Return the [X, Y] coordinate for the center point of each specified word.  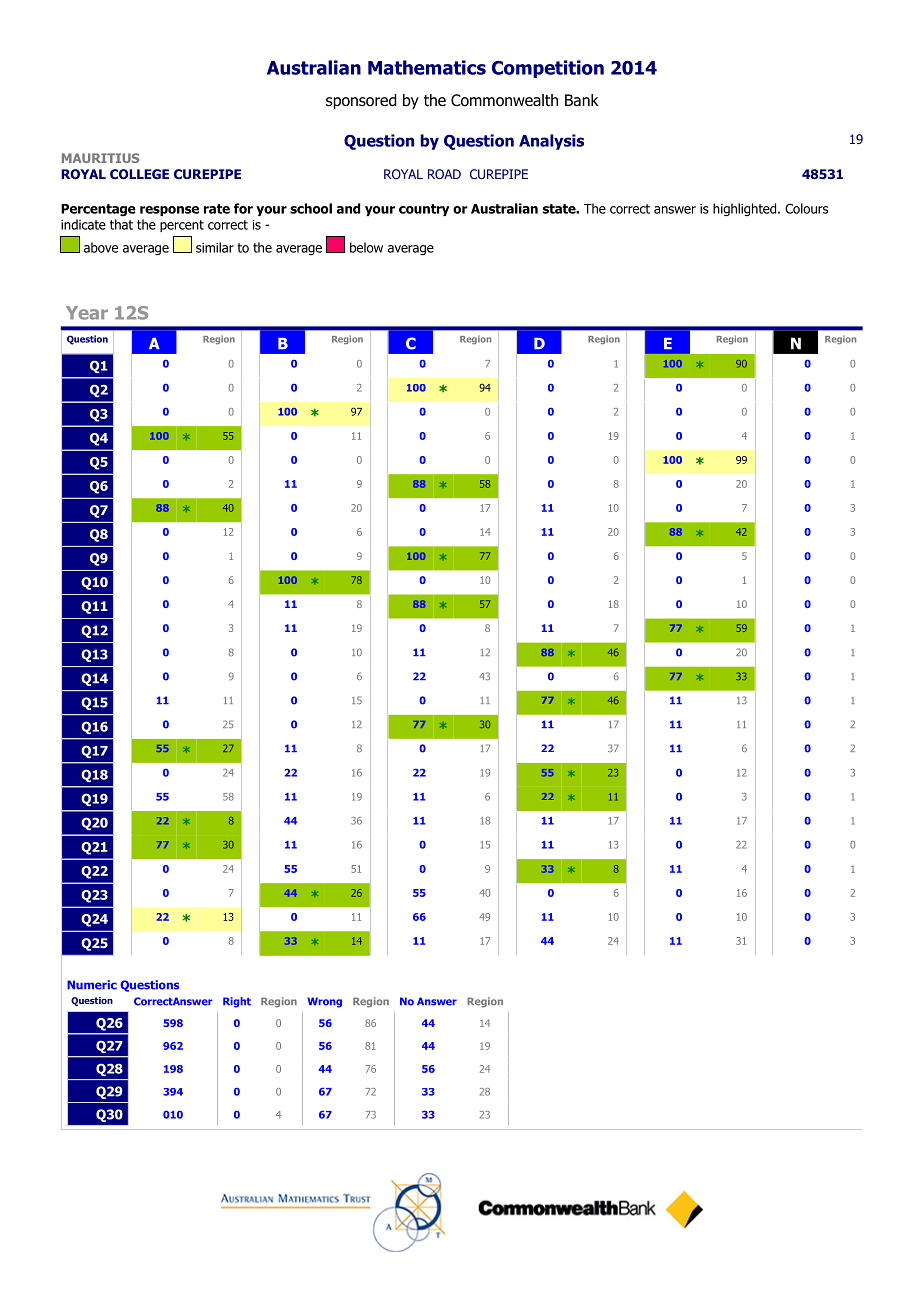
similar [215, 247]
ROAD [444, 174]
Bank [582, 100]
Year [87, 313]
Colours [806, 208]
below [366, 247]
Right [237, 1002]
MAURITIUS [100, 158]
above [101, 247]
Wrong [324, 1002]
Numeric [92, 985]
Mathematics [427, 67]
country [424, 210]
